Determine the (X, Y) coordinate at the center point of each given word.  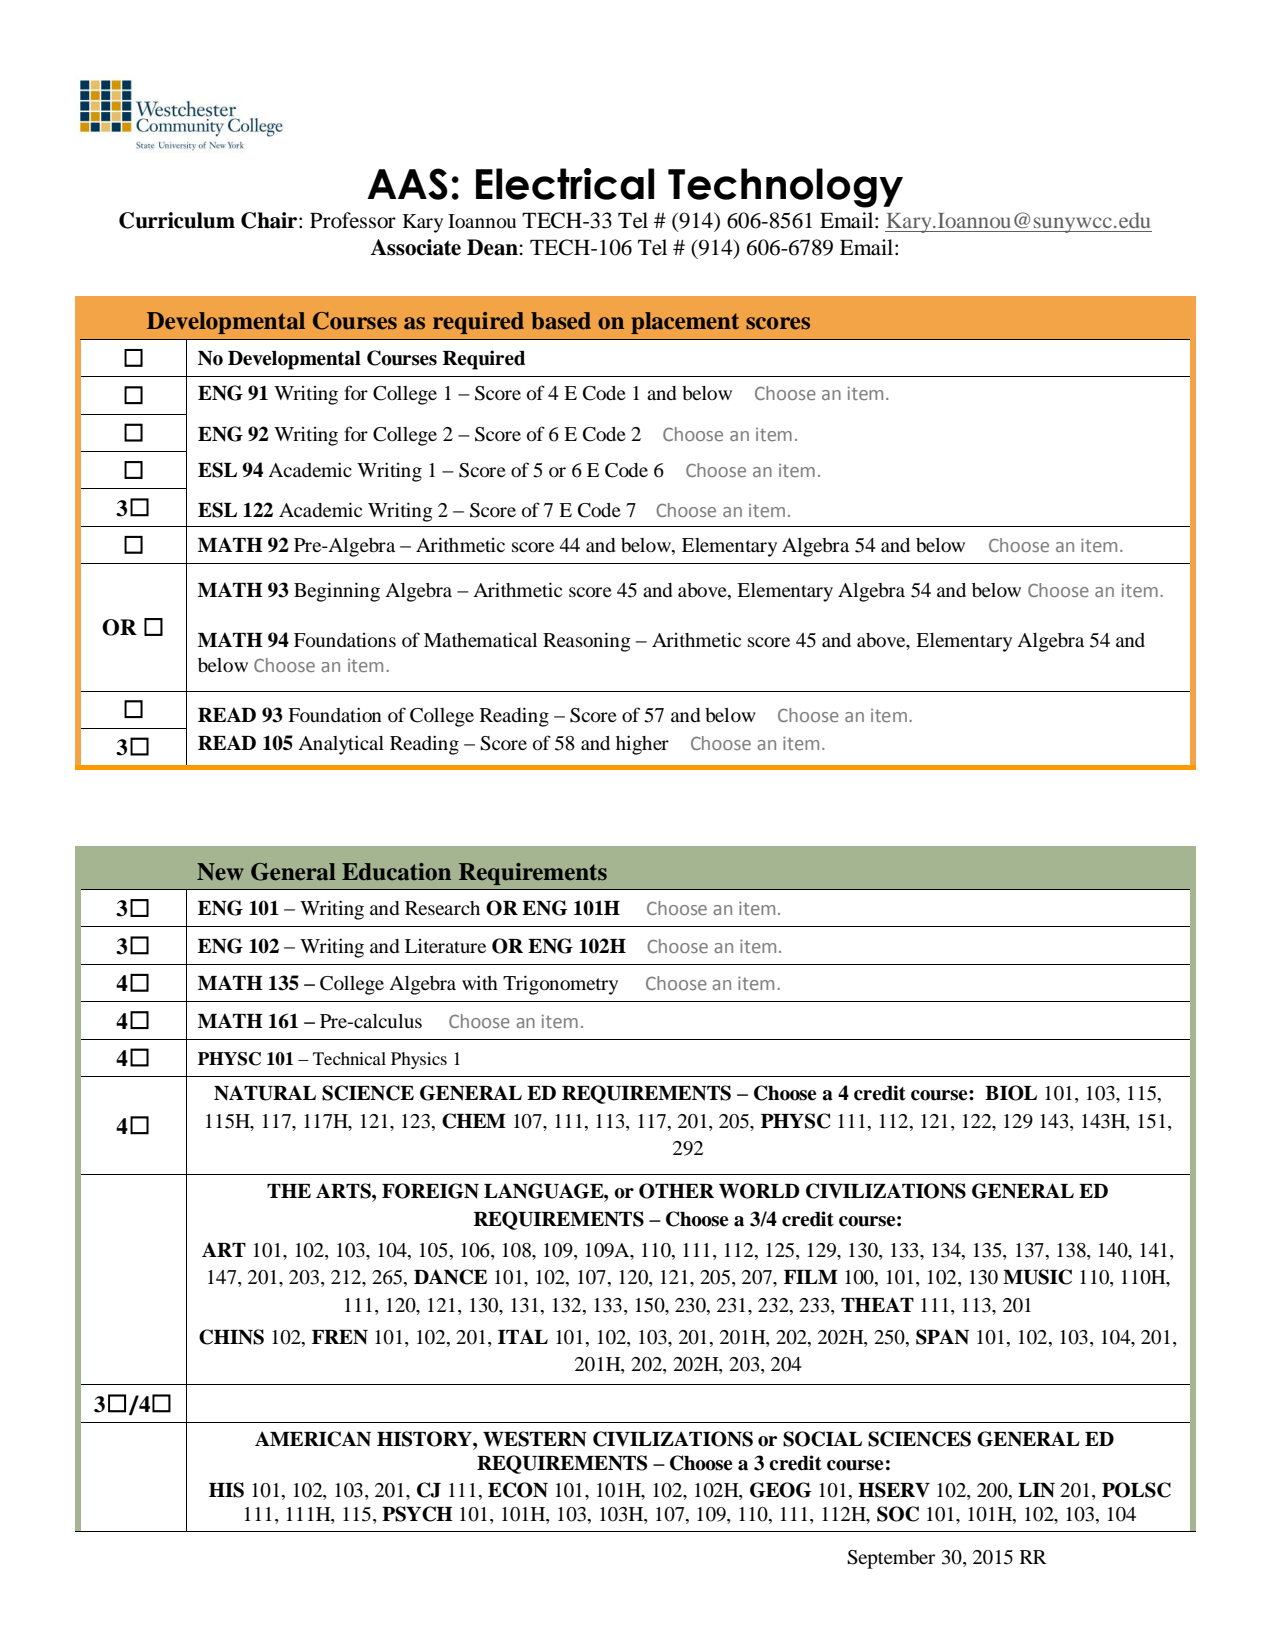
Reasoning (587, 642)
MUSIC (1037, 1277)
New (220, 872)
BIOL (1011, 1093)
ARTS (344, 1191)
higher (642, 745)
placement (685, 323)
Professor (353, 220)
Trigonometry (560, 985)
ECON (518, 1490)
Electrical (565, 184)
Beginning (337, 592)
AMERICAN (313, 1439)
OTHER (676, 1191)
